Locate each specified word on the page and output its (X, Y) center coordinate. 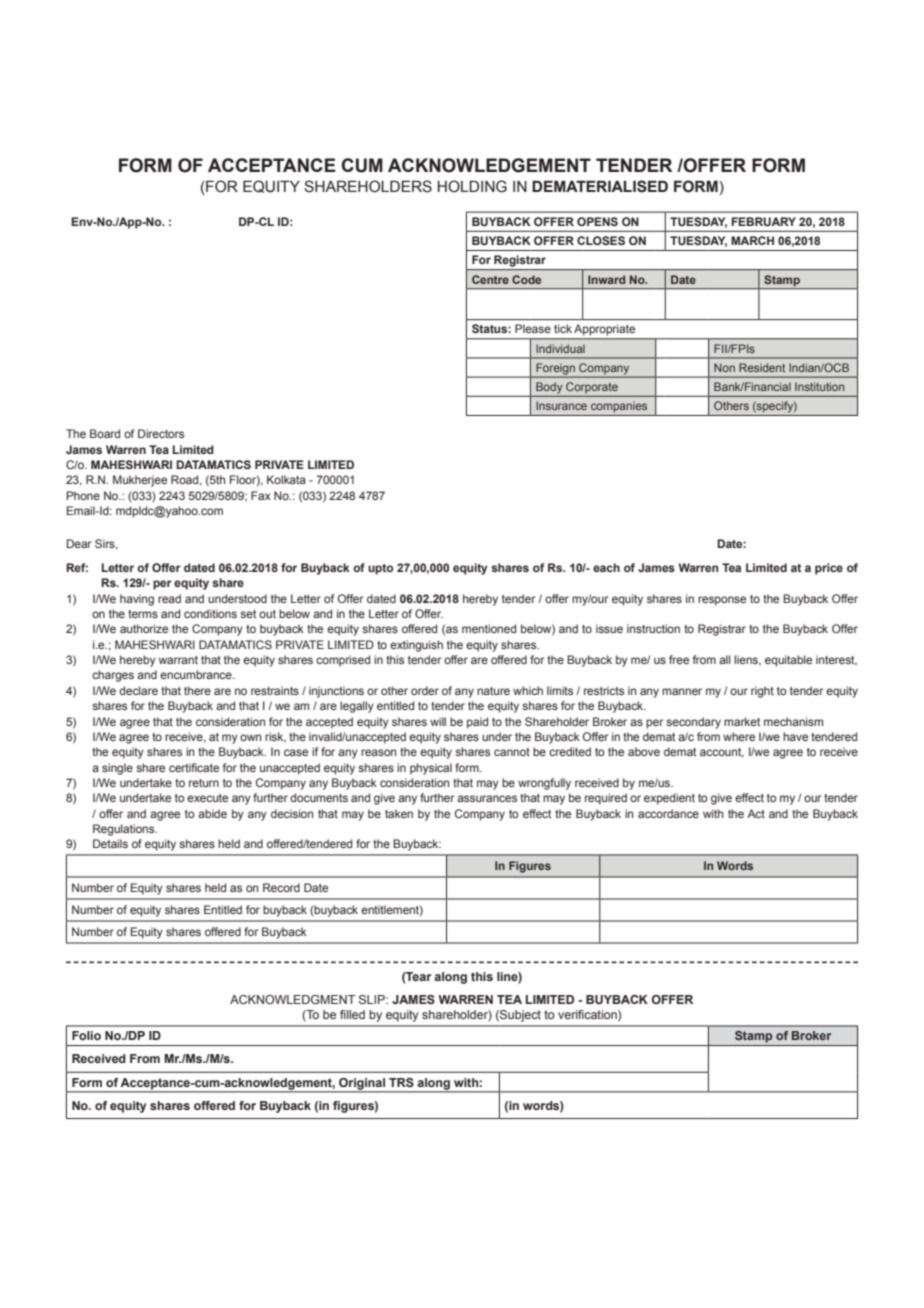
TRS (401, 1082)
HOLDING (472, 186)
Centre (490, 279)
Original (362, 1085)
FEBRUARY (763, 221)
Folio (86, 1035)
